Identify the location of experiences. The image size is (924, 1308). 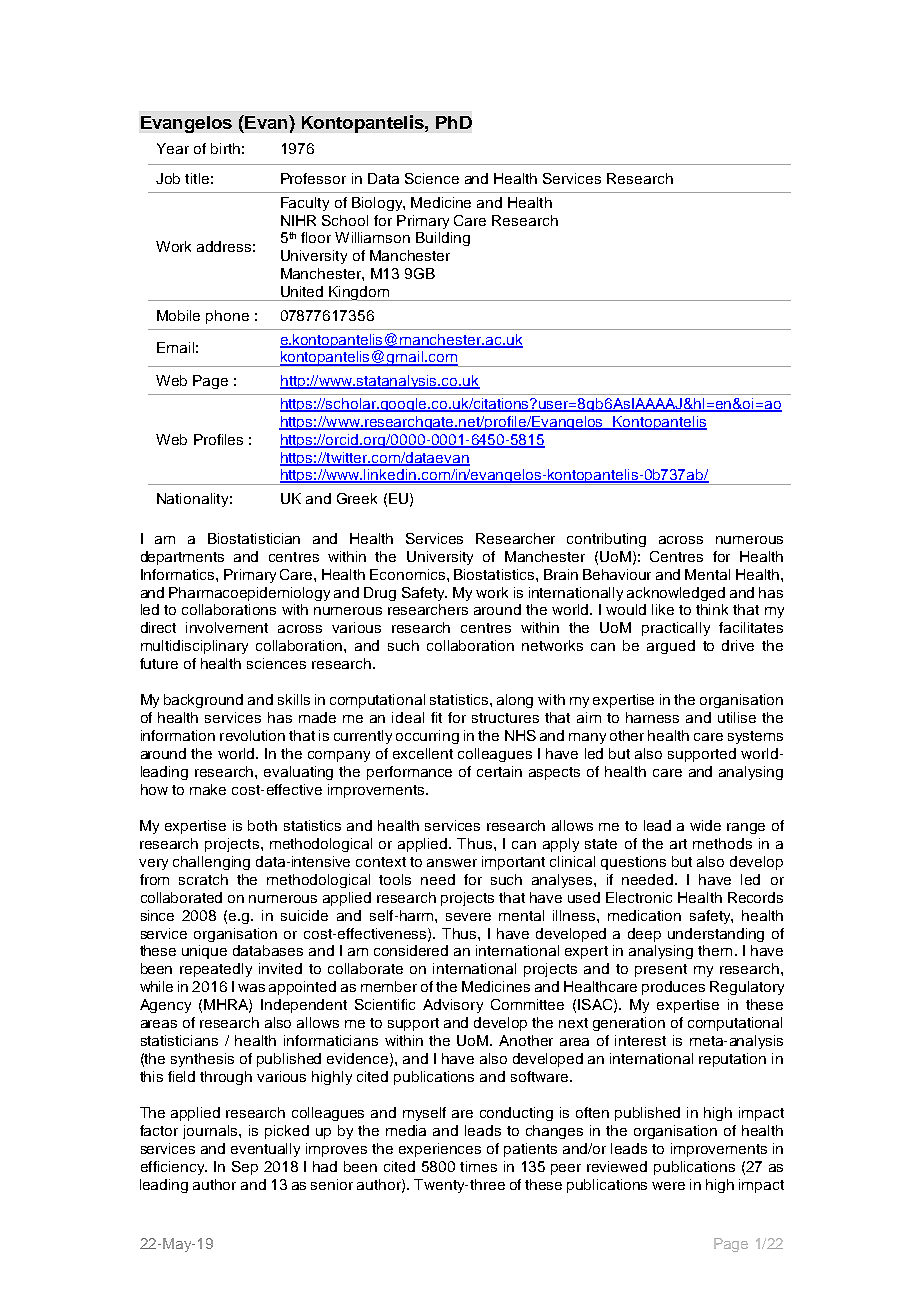
(440, 1150).
